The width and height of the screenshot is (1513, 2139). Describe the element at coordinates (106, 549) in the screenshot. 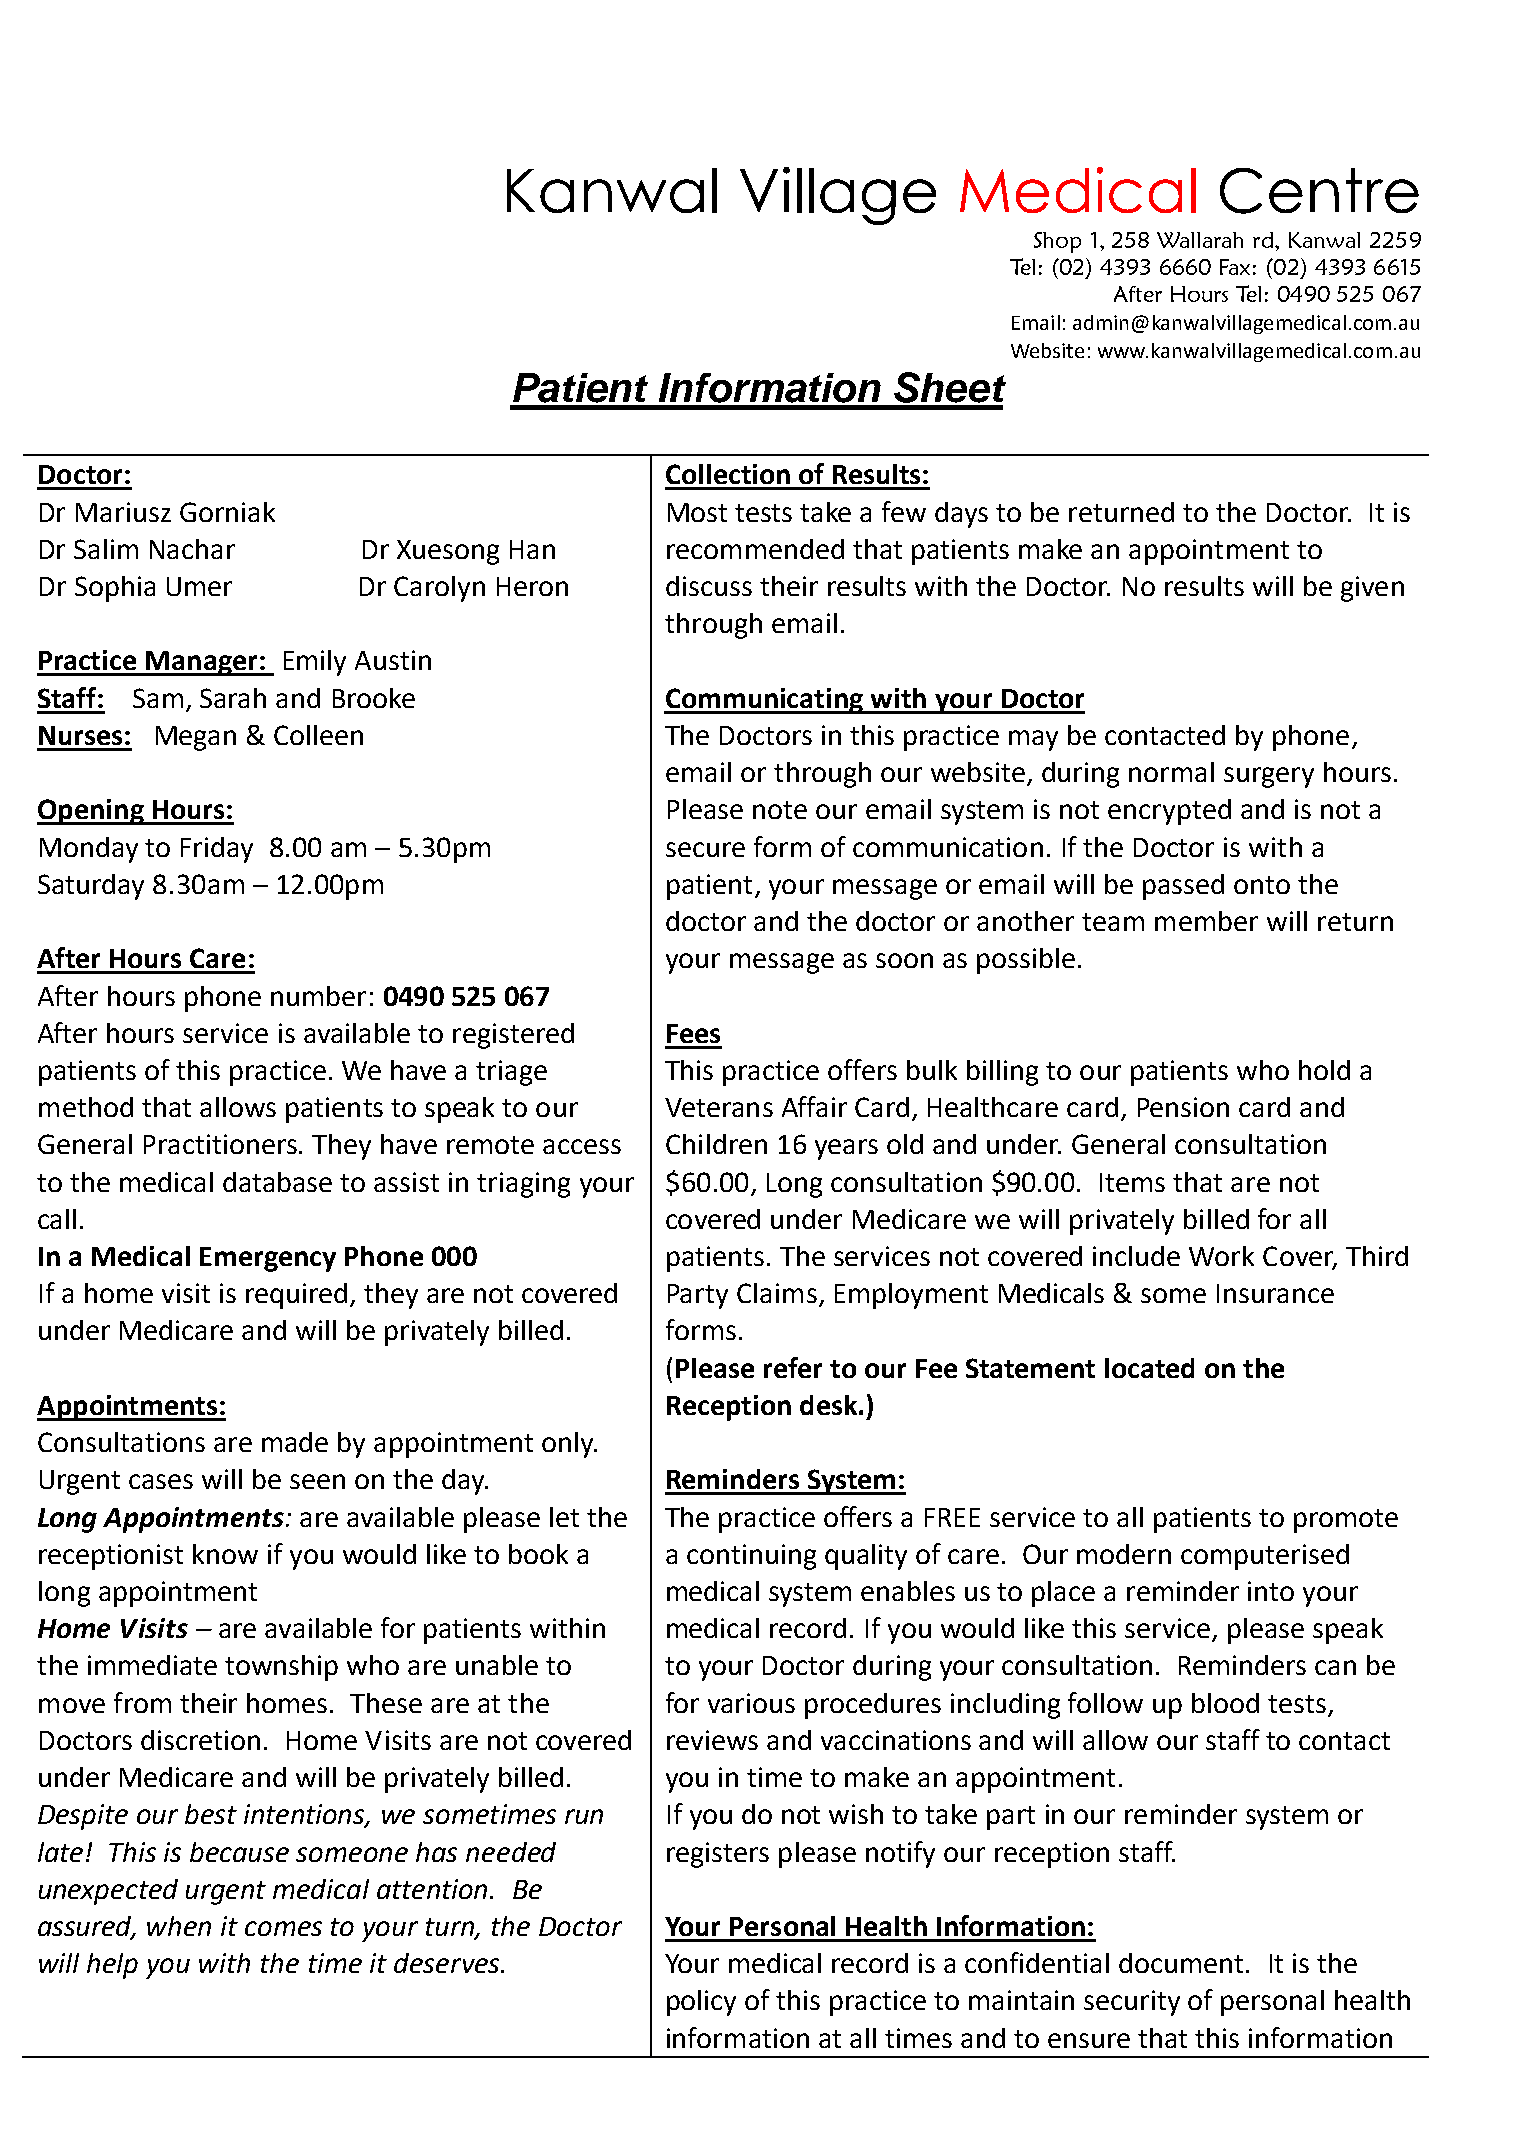

I see `Salim` at that location.
